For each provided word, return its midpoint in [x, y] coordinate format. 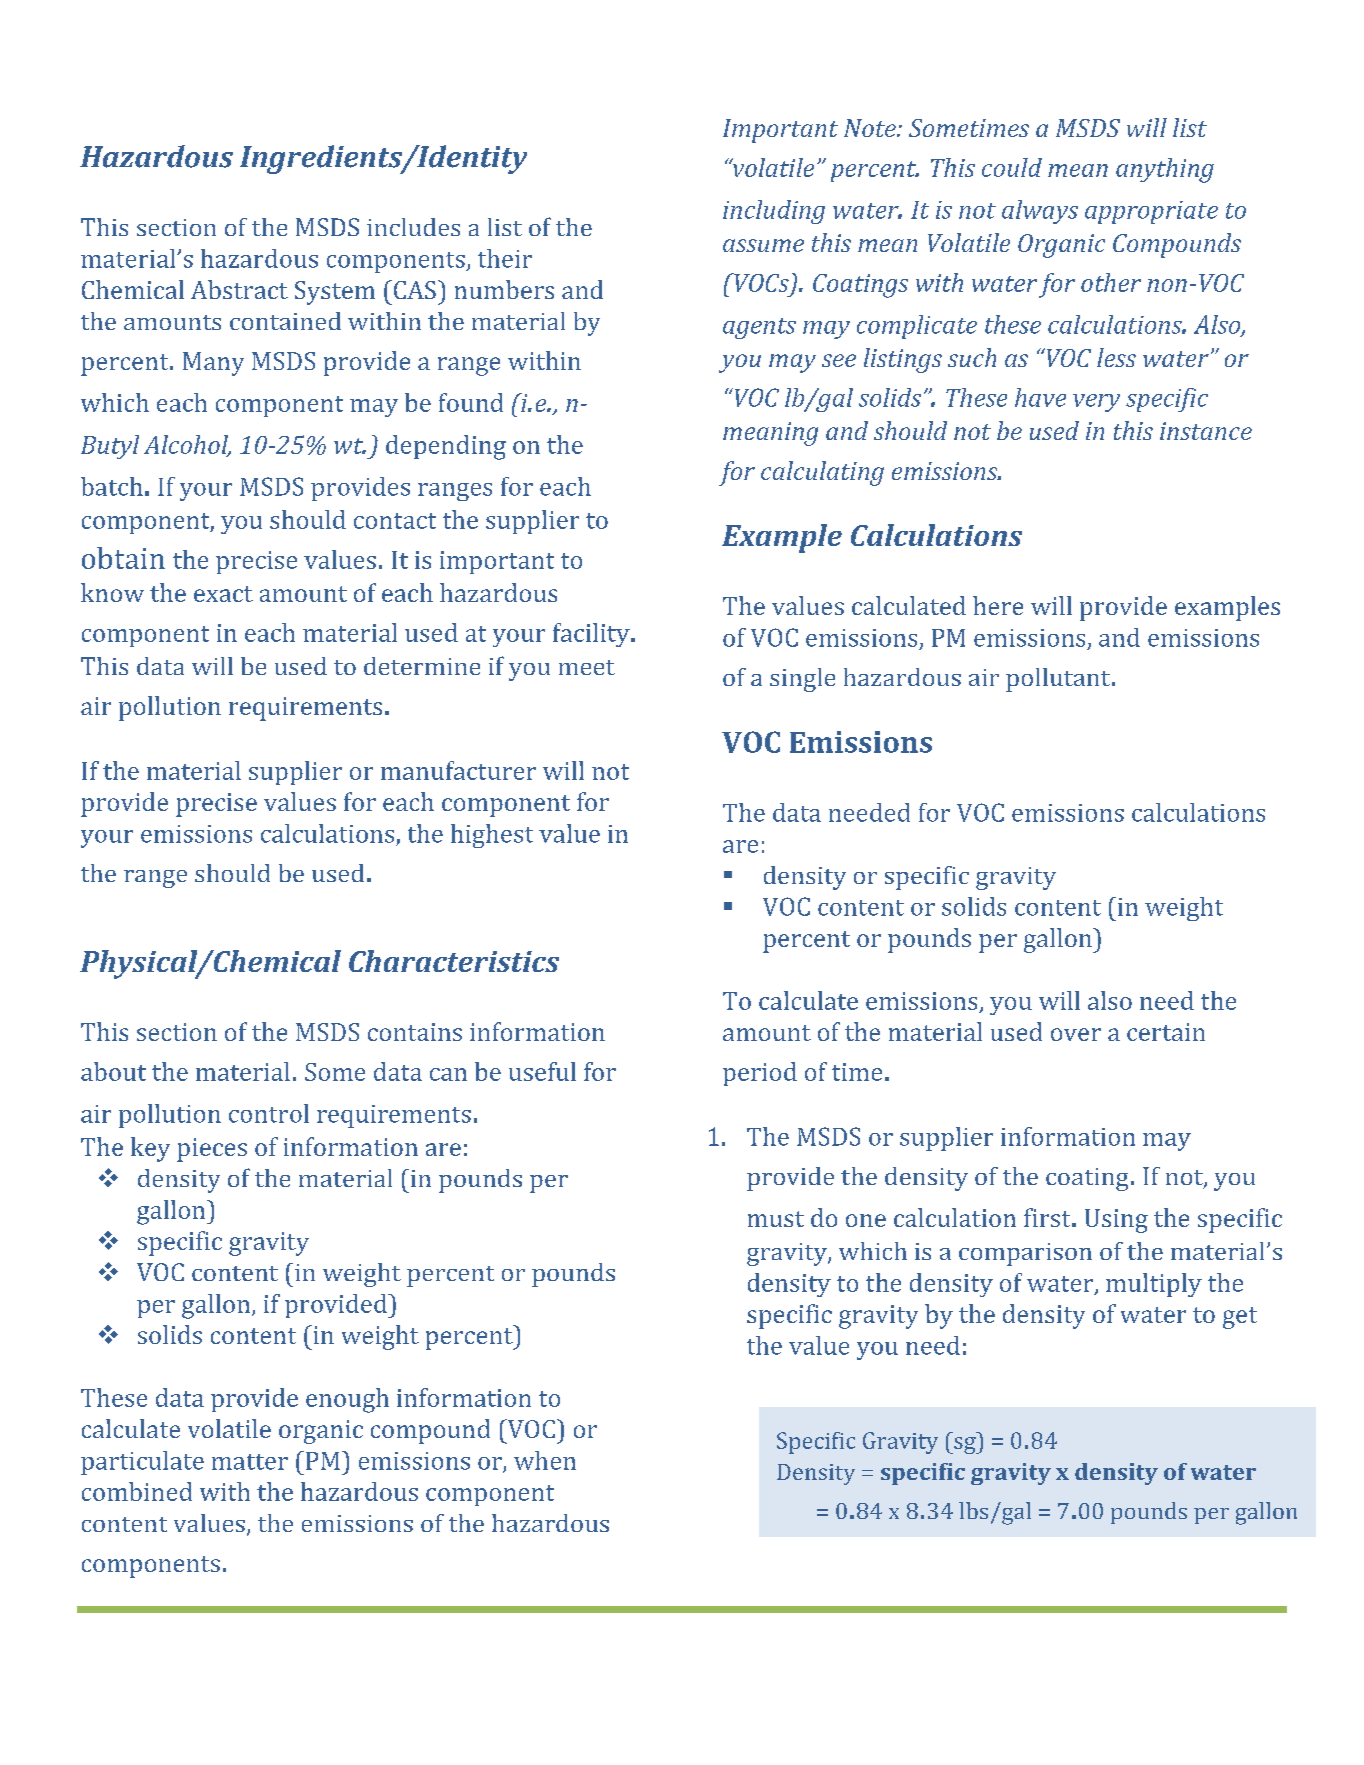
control [269, 1113]
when [545, 1460]
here [998, 605]
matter [250, 1462]
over [1076, 1034]
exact [223, 594]
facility [592, 635]
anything [1165, 170]
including [774, 212]
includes [413, 227]
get [1240, 1318]
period [760, 1074]
